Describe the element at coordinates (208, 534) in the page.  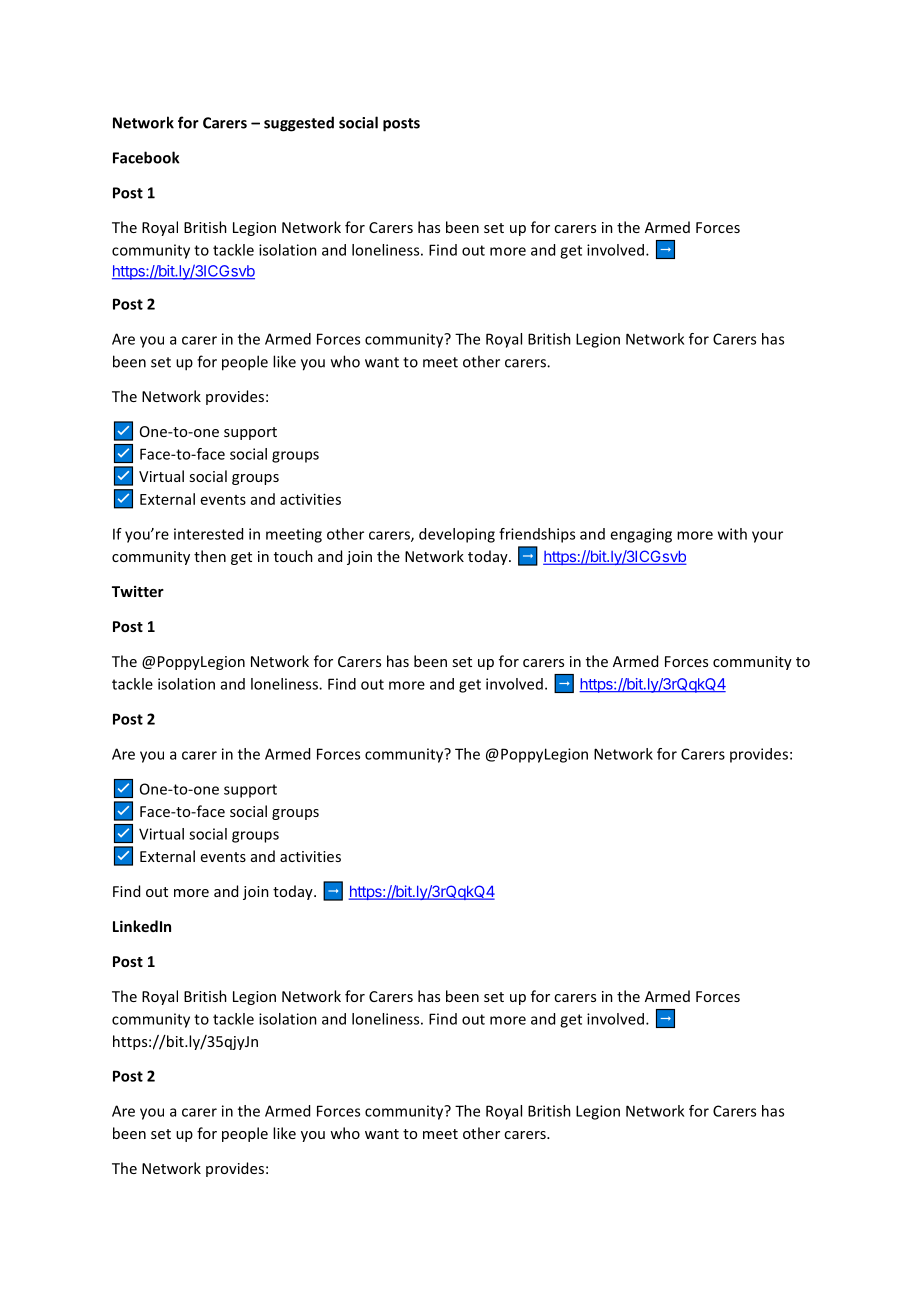
I see `interested` at that location.
